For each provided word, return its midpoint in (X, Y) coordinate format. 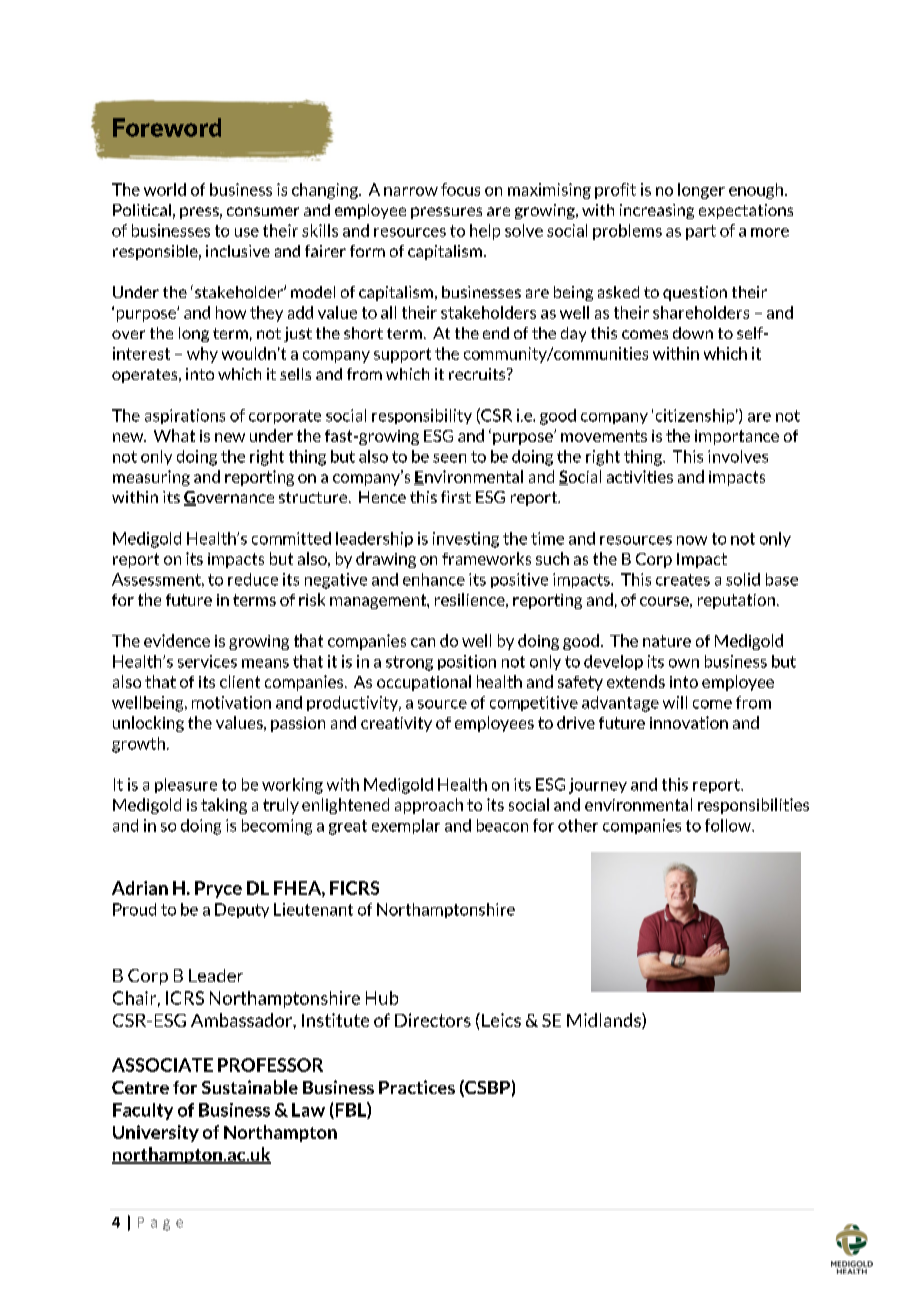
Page (160, 1224)
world (165, 189)
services (207, 661)
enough (756, 191)
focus (460, 189)
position (467, 662)
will (675, 702)
